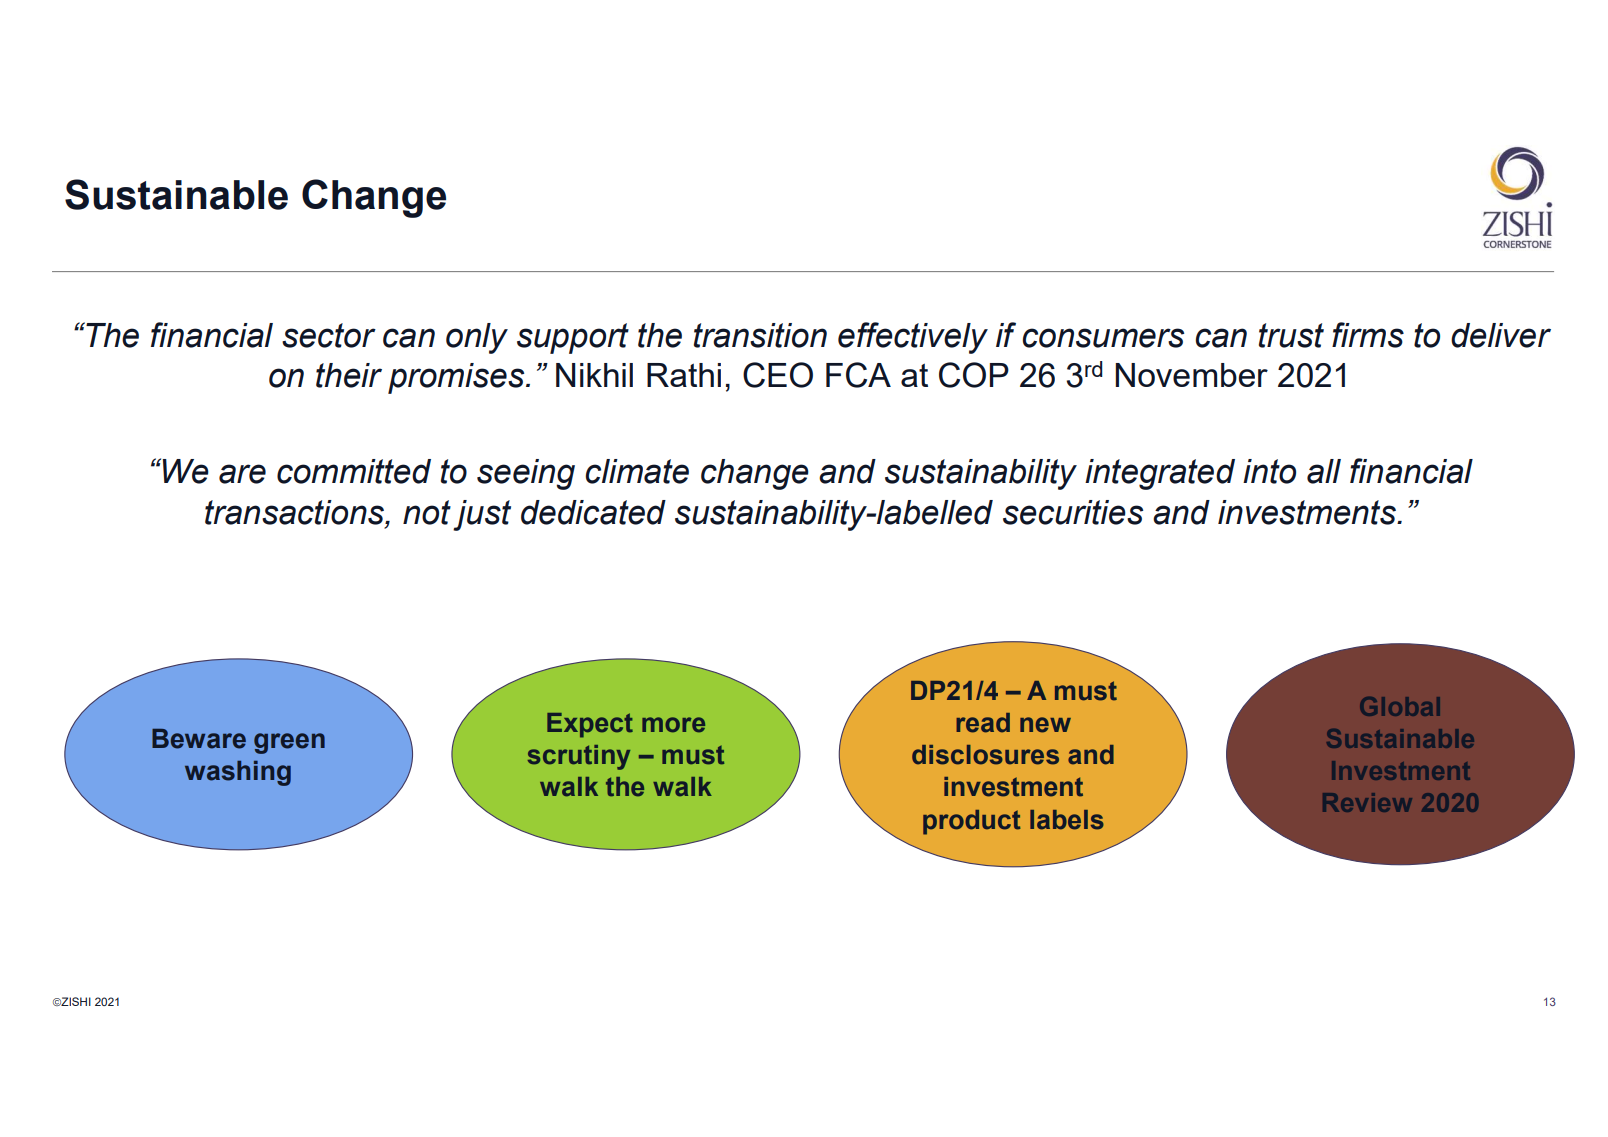  Describe the element at coordinates (295, 512) in the document. I see `transactions` at that location.
